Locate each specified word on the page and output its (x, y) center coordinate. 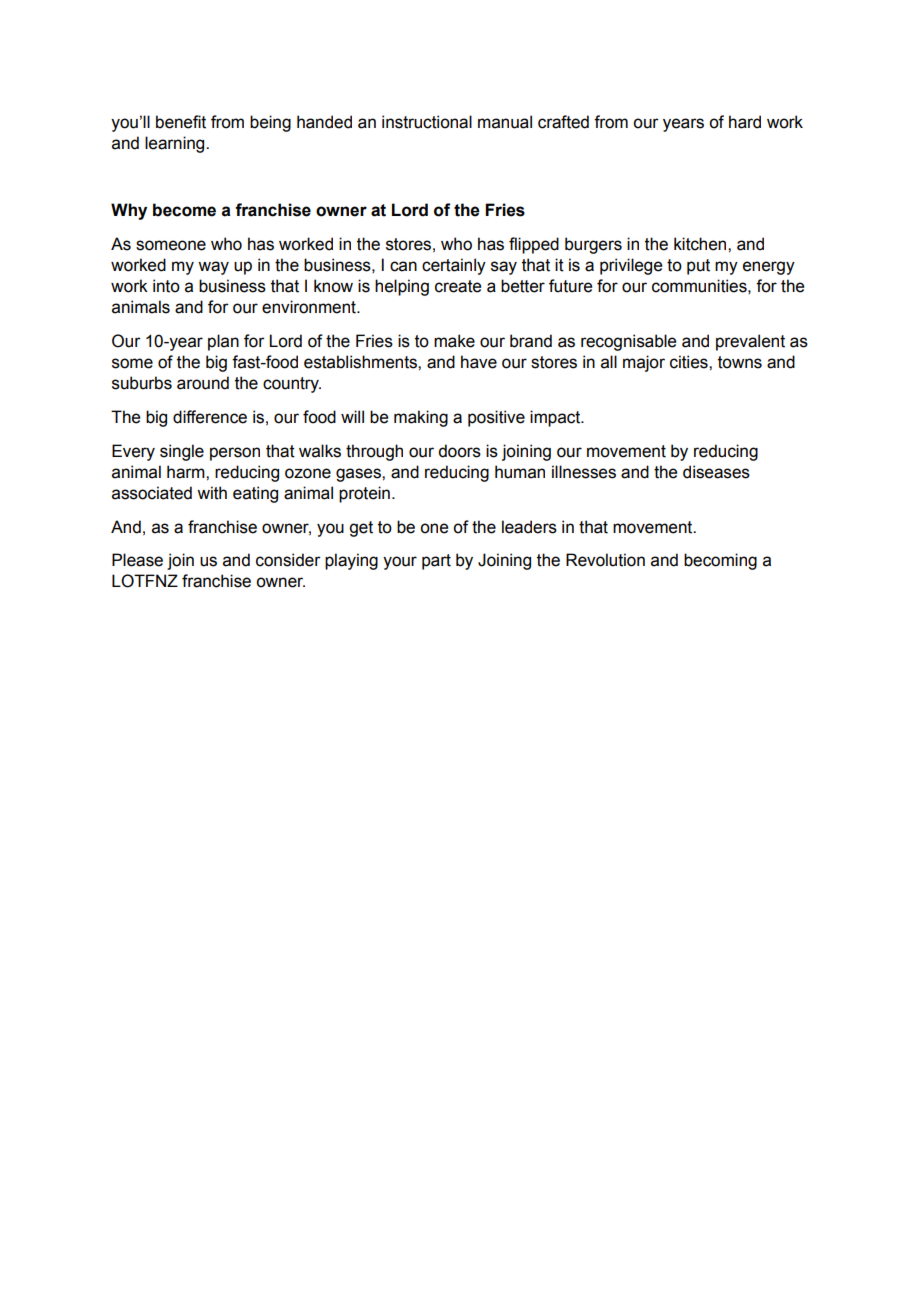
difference (210, 417)
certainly (454, 266)
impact (556, 418)
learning (176, 144)
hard (745, 122)
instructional (427, 122)
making (421, 418)
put (698, 267)
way (213, 268)
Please (137, 560)
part (436, 562)
